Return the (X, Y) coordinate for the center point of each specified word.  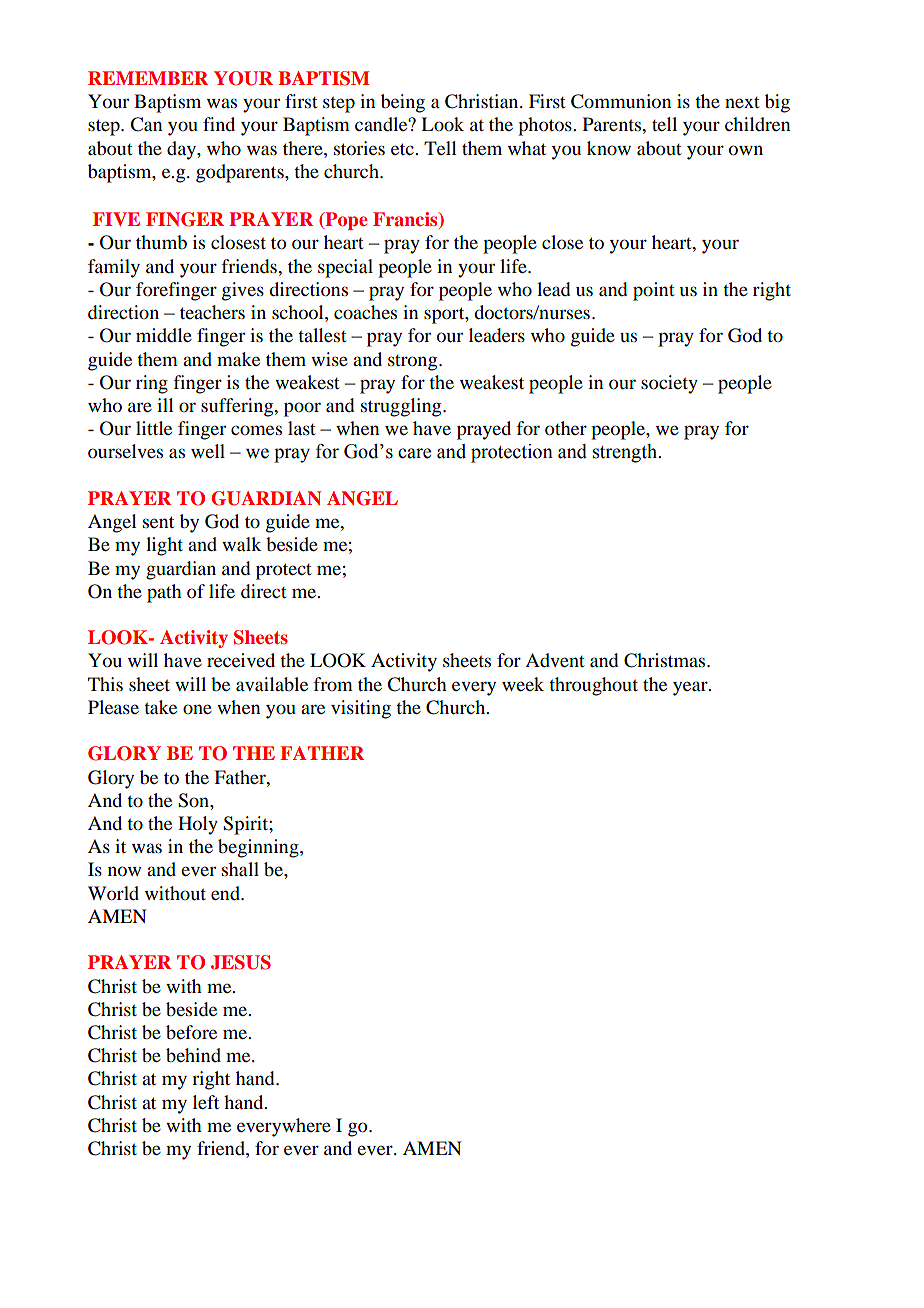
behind (193, 1055)
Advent (555, 660)
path (164, 593)
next (742, 102)
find (219, 124)
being (403, 103)
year (691, 688)
